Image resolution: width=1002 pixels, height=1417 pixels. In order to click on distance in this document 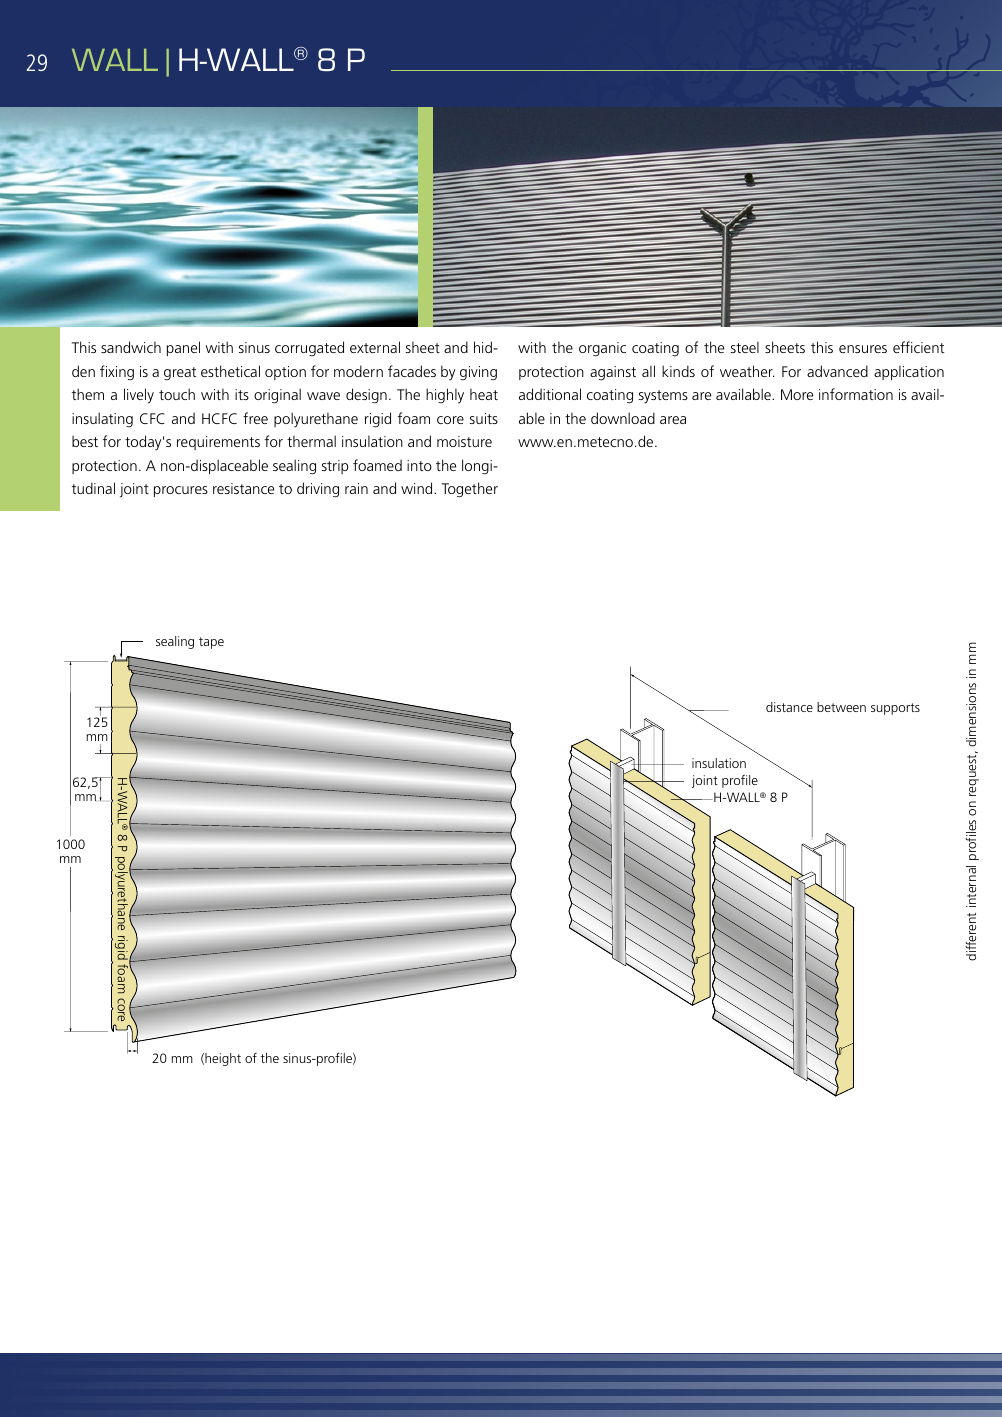, I will do `click(789, 707)`.
